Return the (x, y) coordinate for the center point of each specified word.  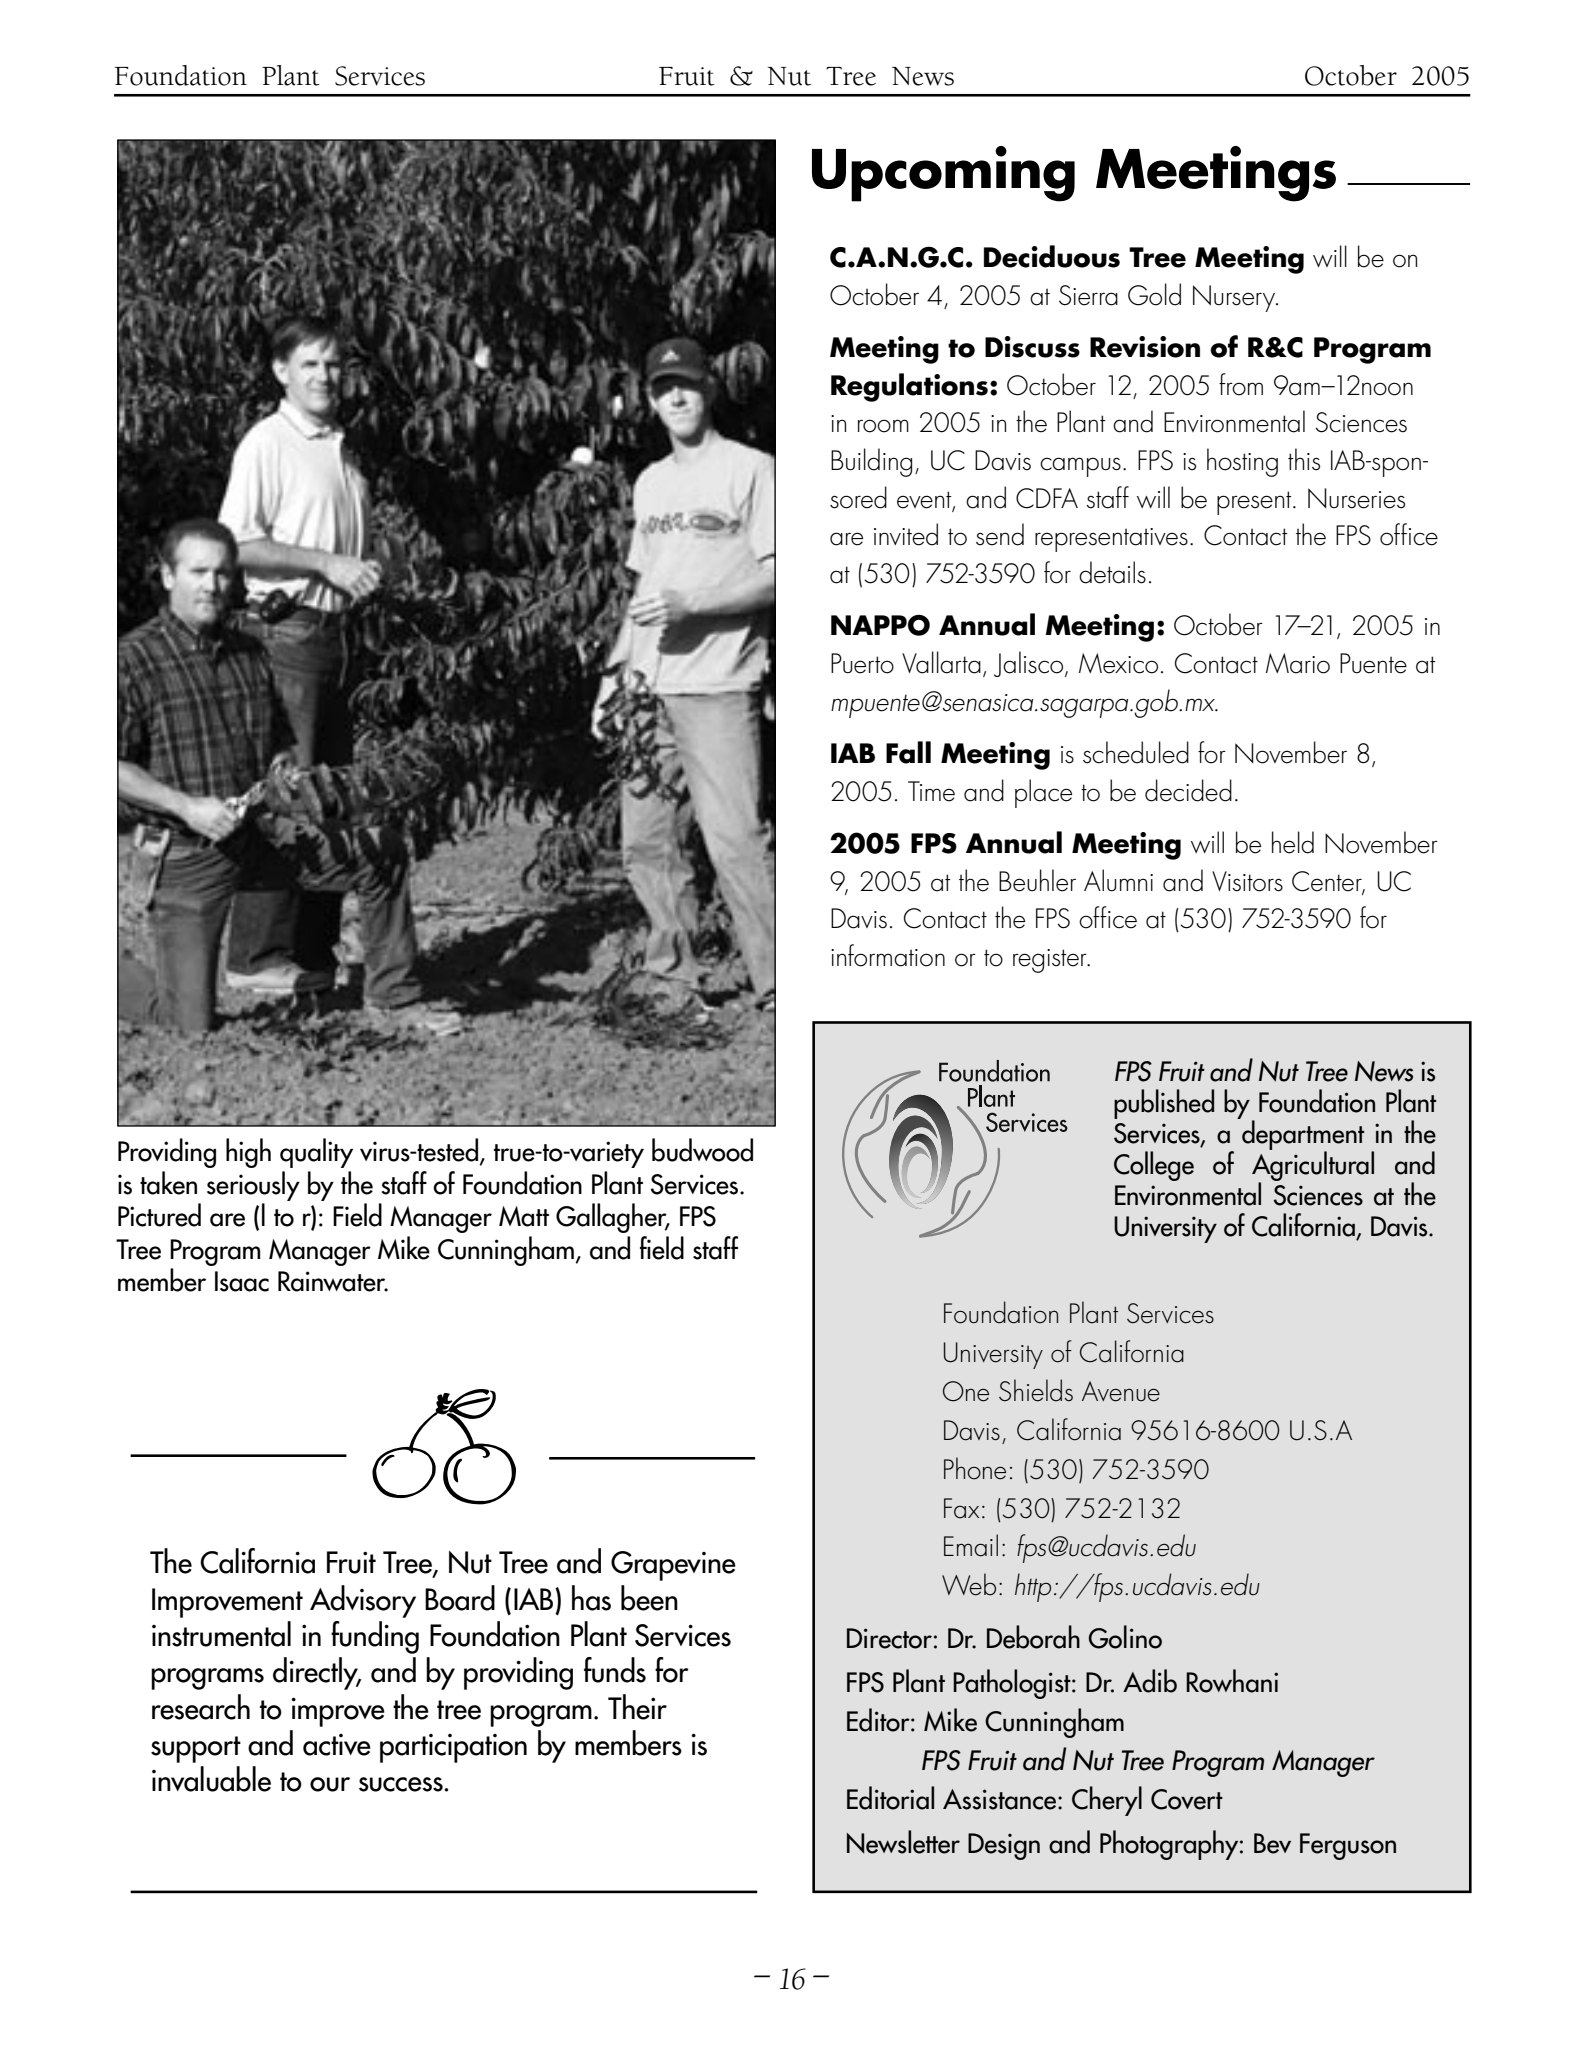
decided (1188, 790)
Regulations (909, 387)
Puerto (862, 663)
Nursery (1235, 298)
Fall (908, 752)
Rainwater (333, 1281)
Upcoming (943, 174)
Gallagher (612, 1218)
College (1154, 1166)
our (330, 1784)
